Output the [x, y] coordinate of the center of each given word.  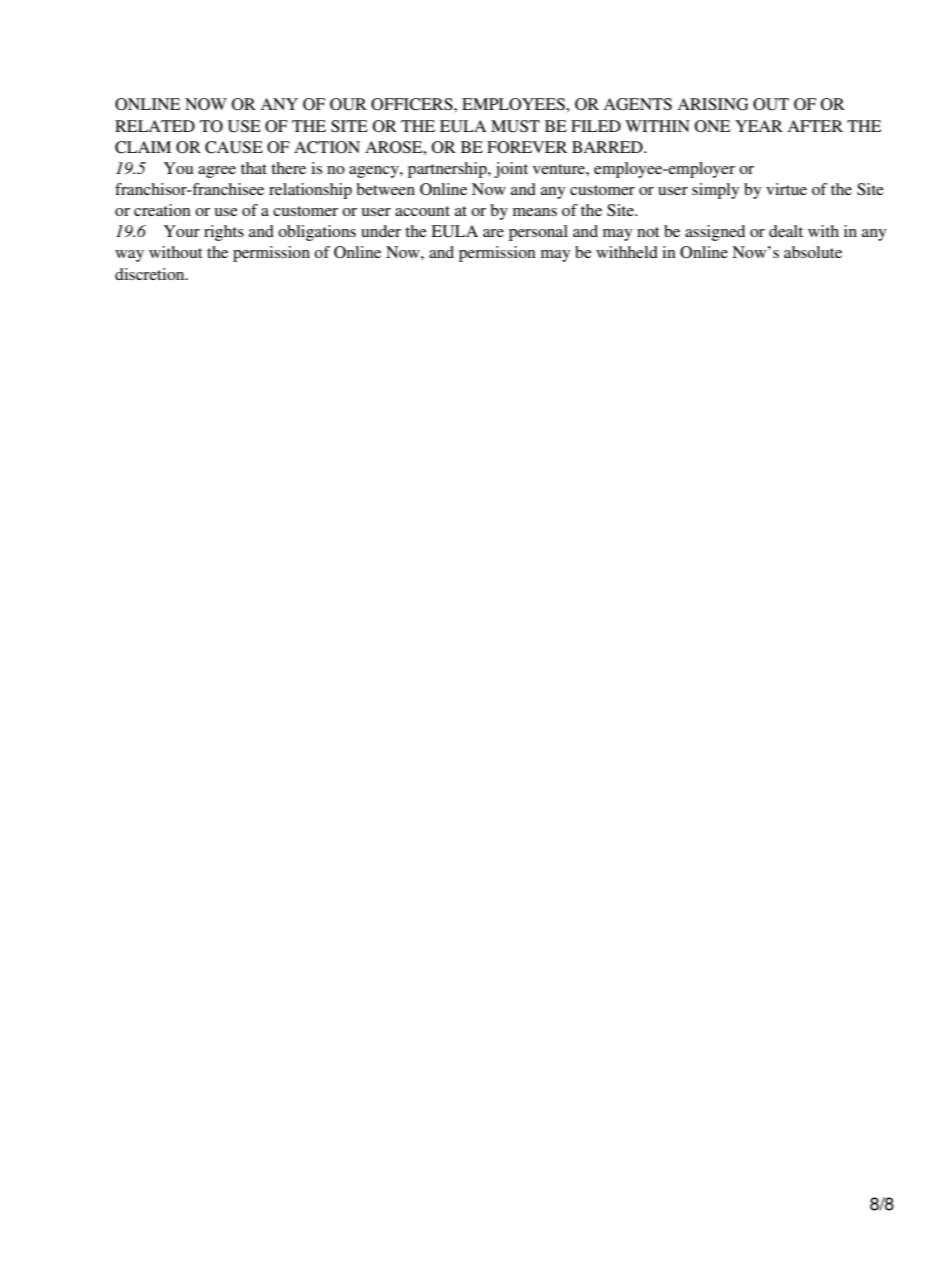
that [254, 168]
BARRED [608, 147]
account [422, 211]
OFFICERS [413, 104]
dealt [786, 231]
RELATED [155, 126]
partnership [448, 170]
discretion [151, 274]
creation [162, 210]
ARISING [712, 104]
